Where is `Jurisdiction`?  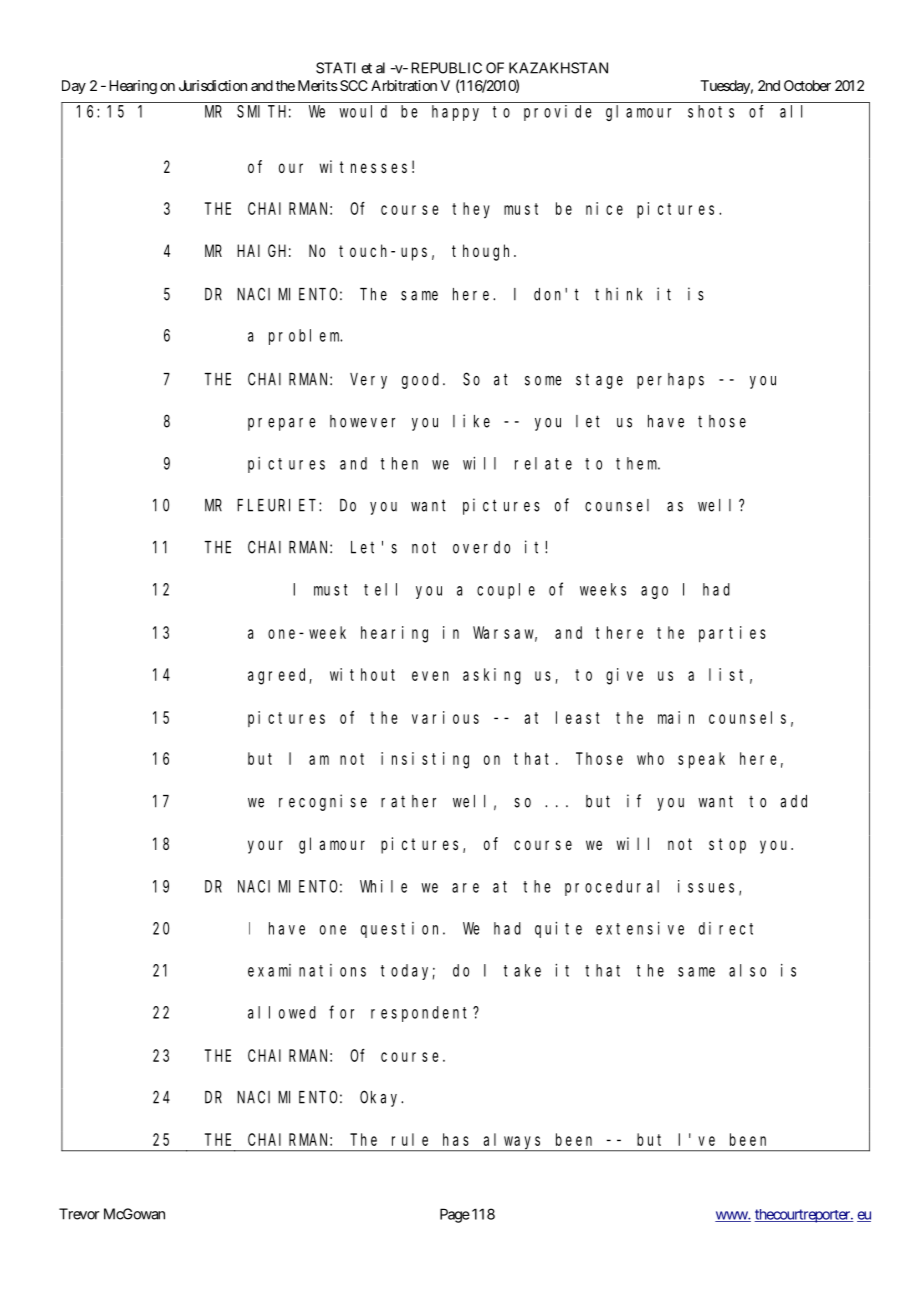 Jurisdiction is located at coordinates (213, 85).
